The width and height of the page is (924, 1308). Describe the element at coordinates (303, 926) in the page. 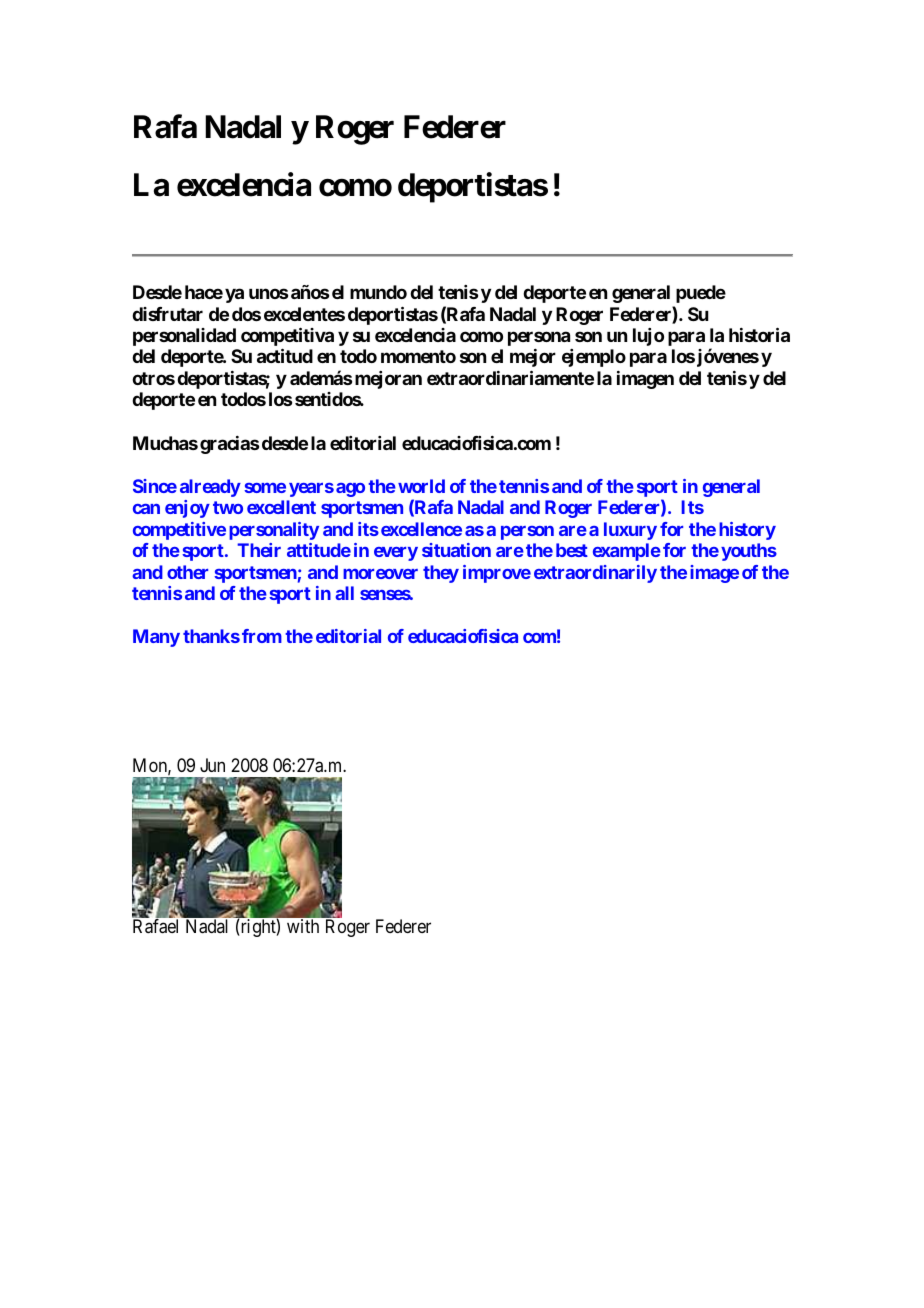

I see `with` at that location.
